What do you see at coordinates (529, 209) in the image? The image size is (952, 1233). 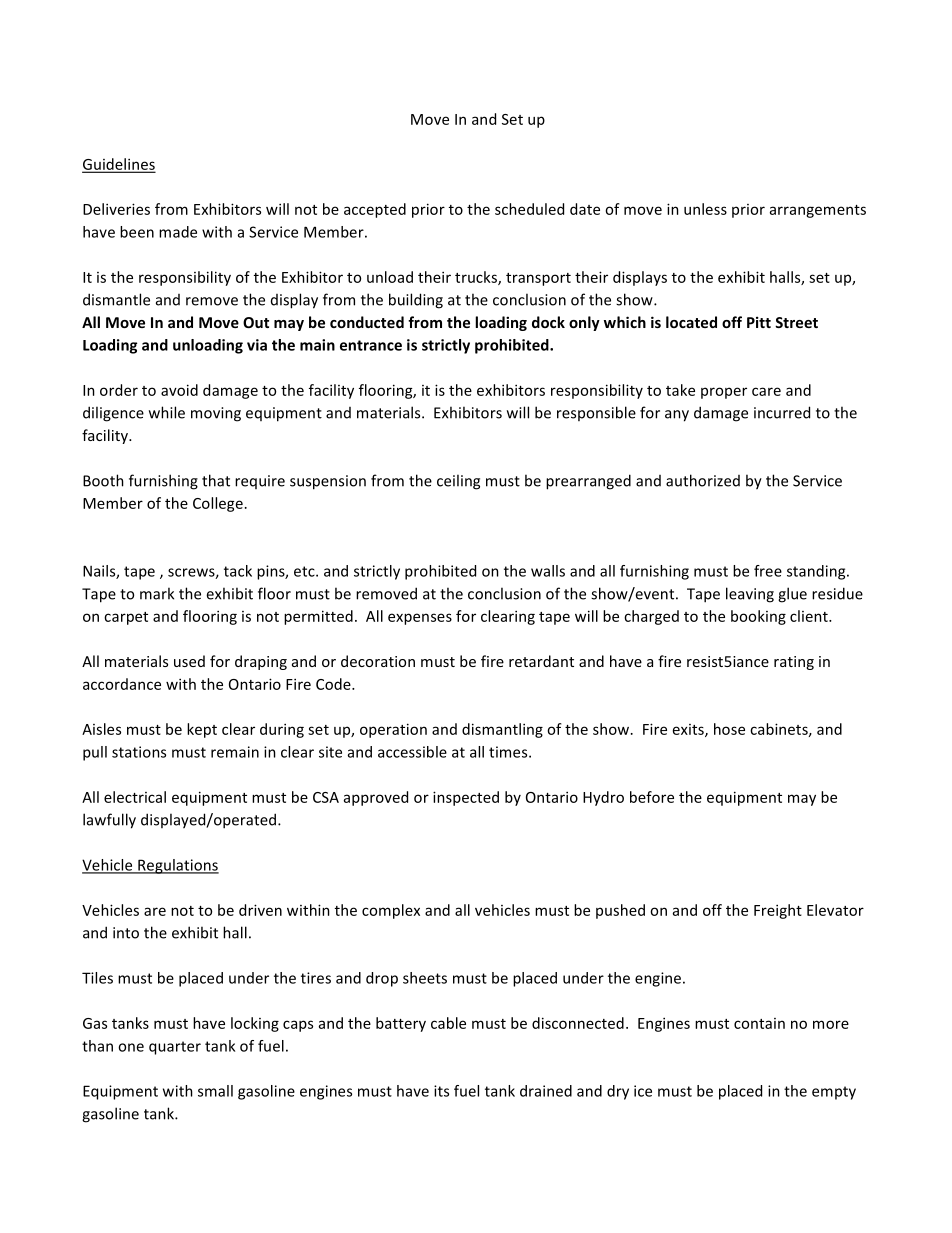 I see `scheduled` at bounding box center [529, 209].
